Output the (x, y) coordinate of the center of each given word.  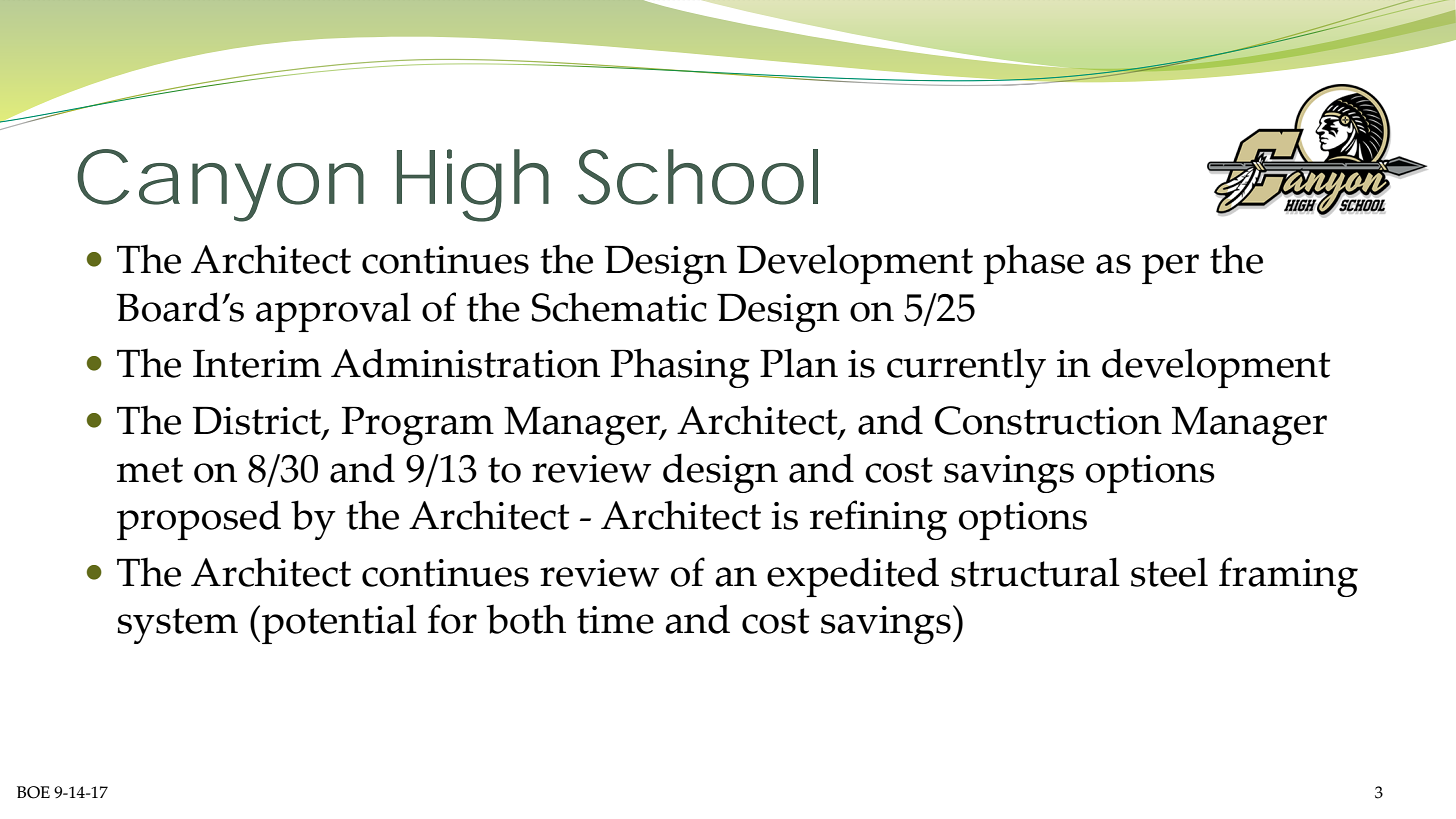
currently (966, 368)
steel (1169, 572)
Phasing (680, 368)
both (526, 619)
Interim (257, 364)
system (177, 626)
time (615, 620)
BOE (33, 792)
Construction (1048, 420)
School (698, 177)
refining (878, 520)
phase (1033, 264)
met (150, 470)
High (473, 185)
